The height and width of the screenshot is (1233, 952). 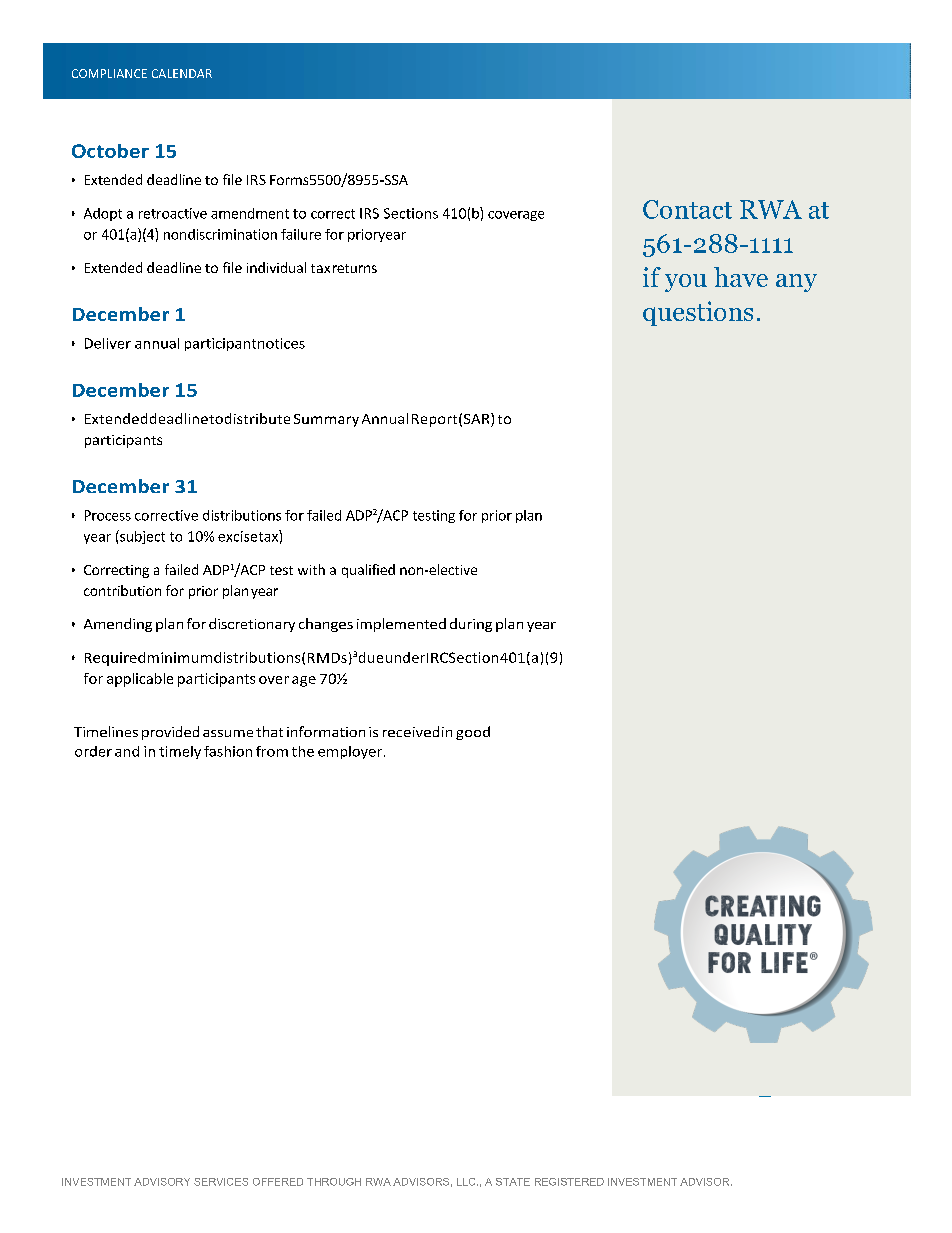 What do you see at coordinates (180, 752) in the screenshot?
I see `timely` at bounding box center [180, 752].
